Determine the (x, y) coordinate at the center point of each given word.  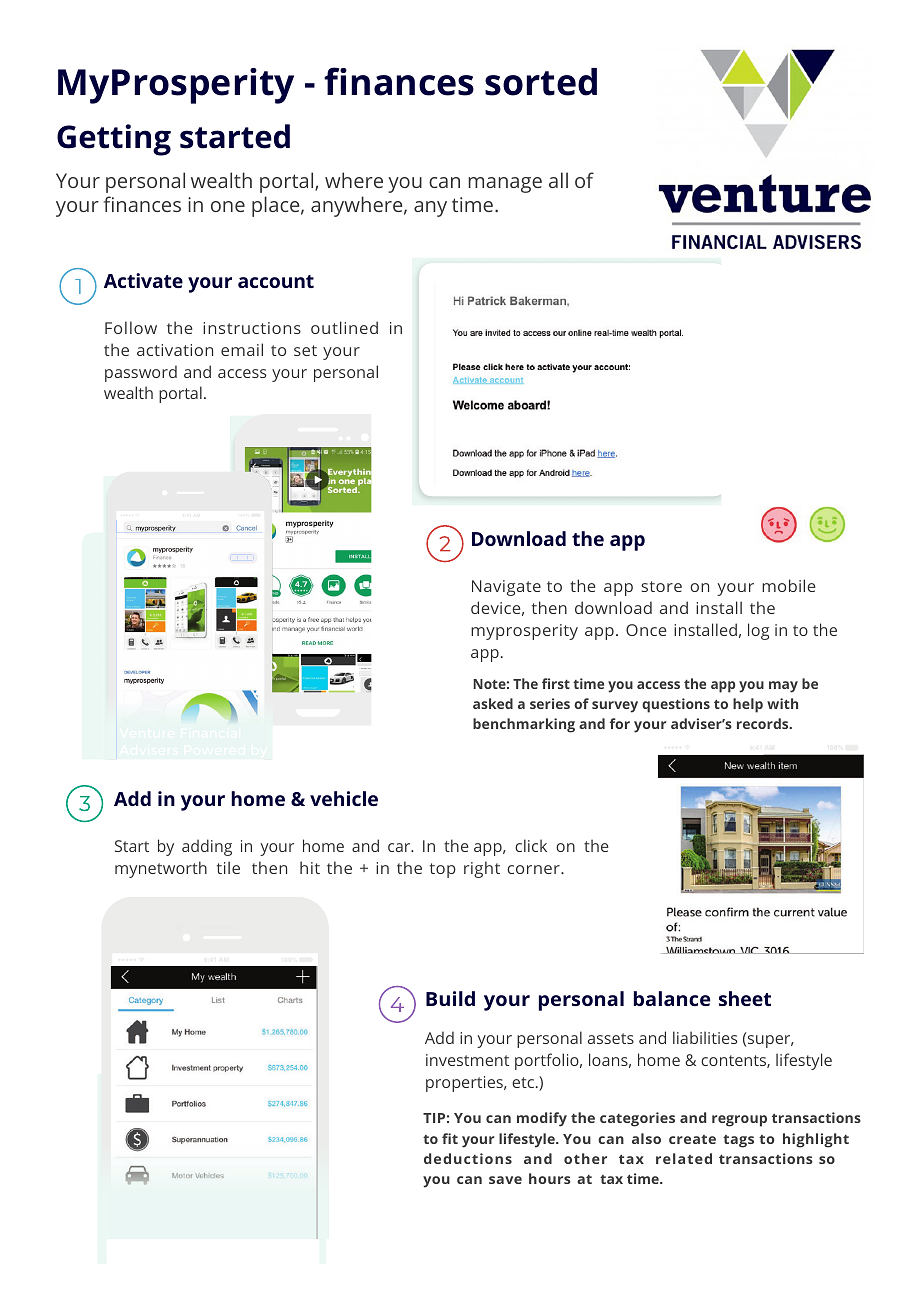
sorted (541, 82)
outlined (344, 327)
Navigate (506, 588)
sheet (745, 998)
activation (175, 350)
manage (505, 185)
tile (228, 867)
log (758, 631)
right (482, 869)
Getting (114, 140)
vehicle (344, 798)
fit (450, 1138)
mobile (789, 585)
